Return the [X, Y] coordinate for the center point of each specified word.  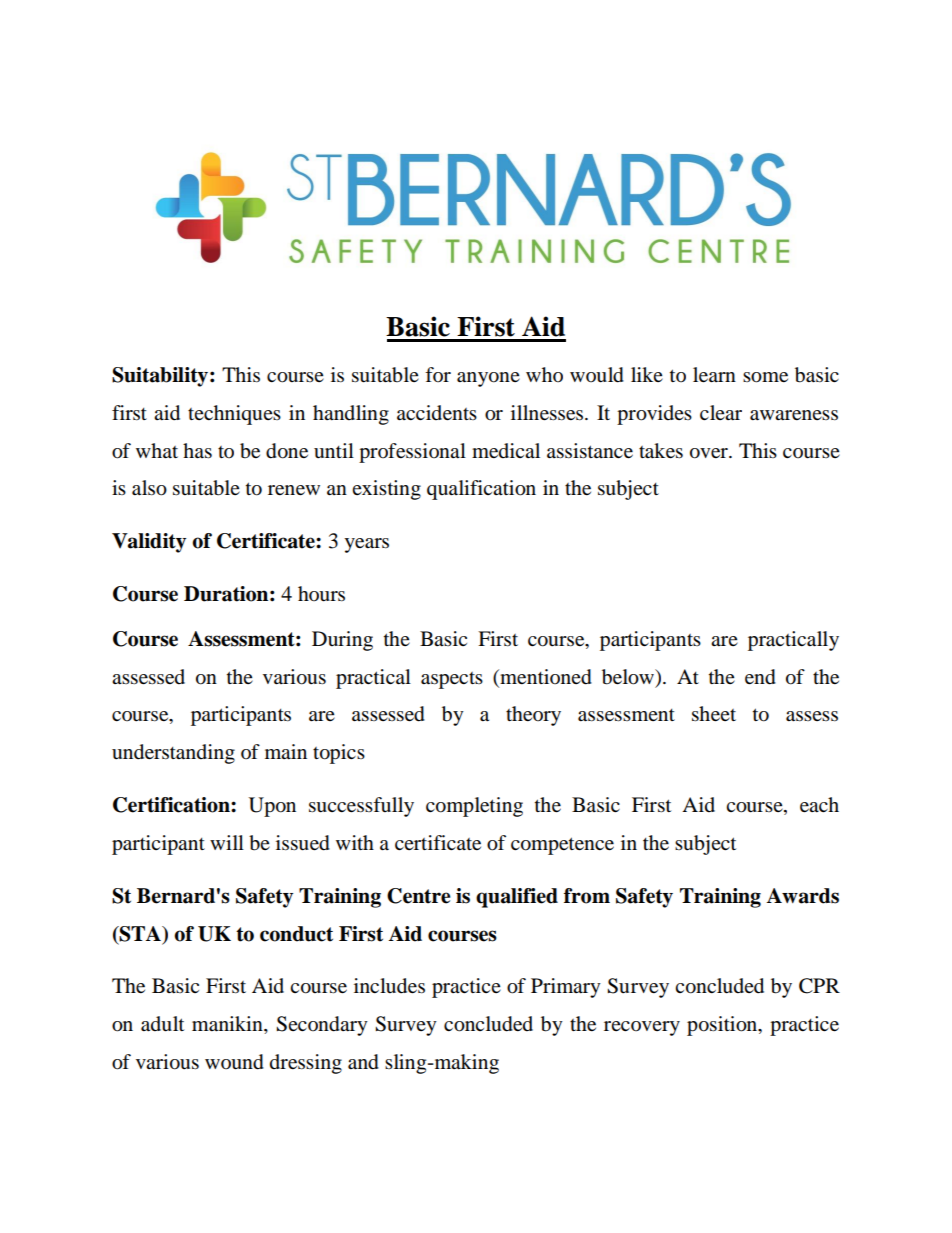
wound [234, 1062]
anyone [488, 379]
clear [721, 412]
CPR [819, 986]
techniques [234, 415]
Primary [566, 988]
